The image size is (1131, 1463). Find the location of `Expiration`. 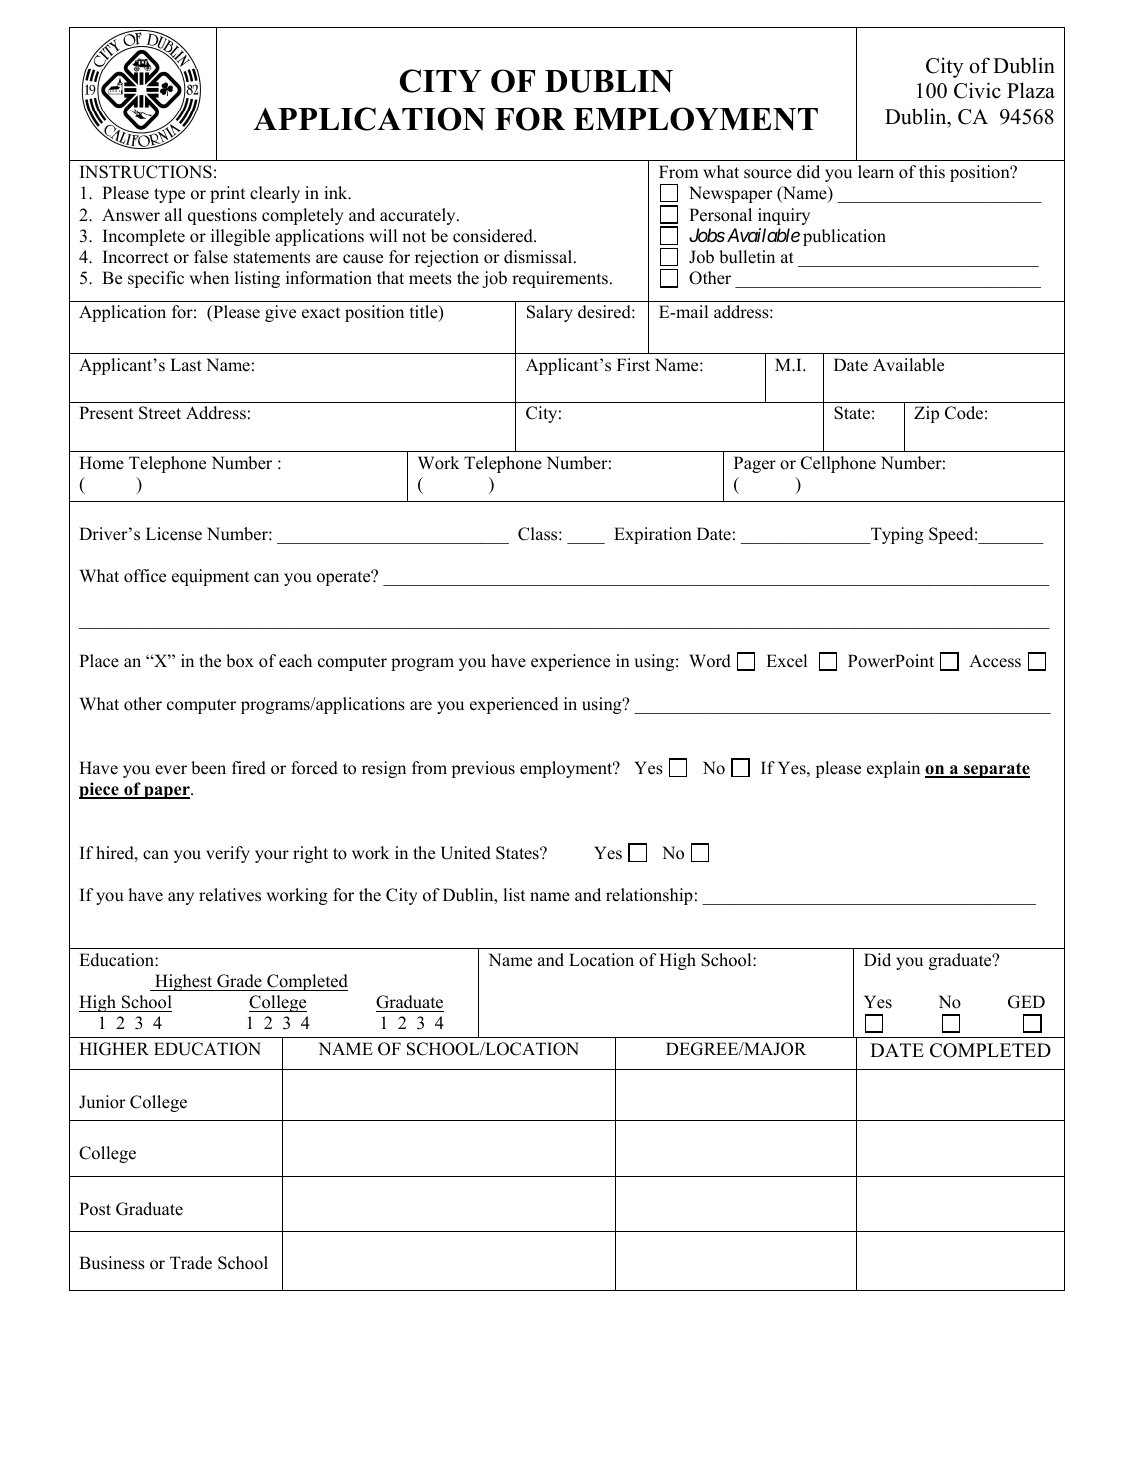

Expiration is located at coordinates (653, 535).
